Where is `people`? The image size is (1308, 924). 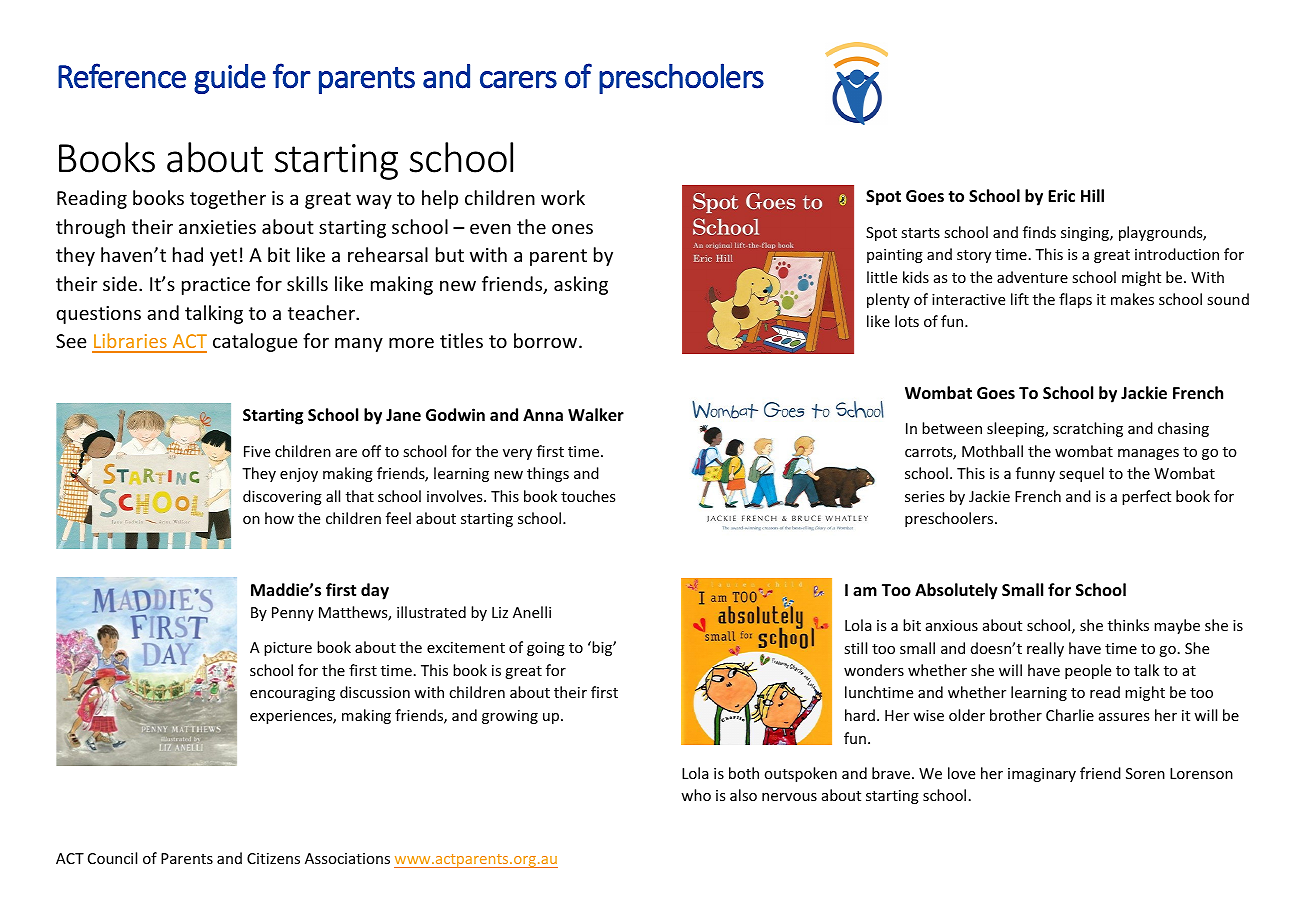
people is located at coordinates (1088, 671).
